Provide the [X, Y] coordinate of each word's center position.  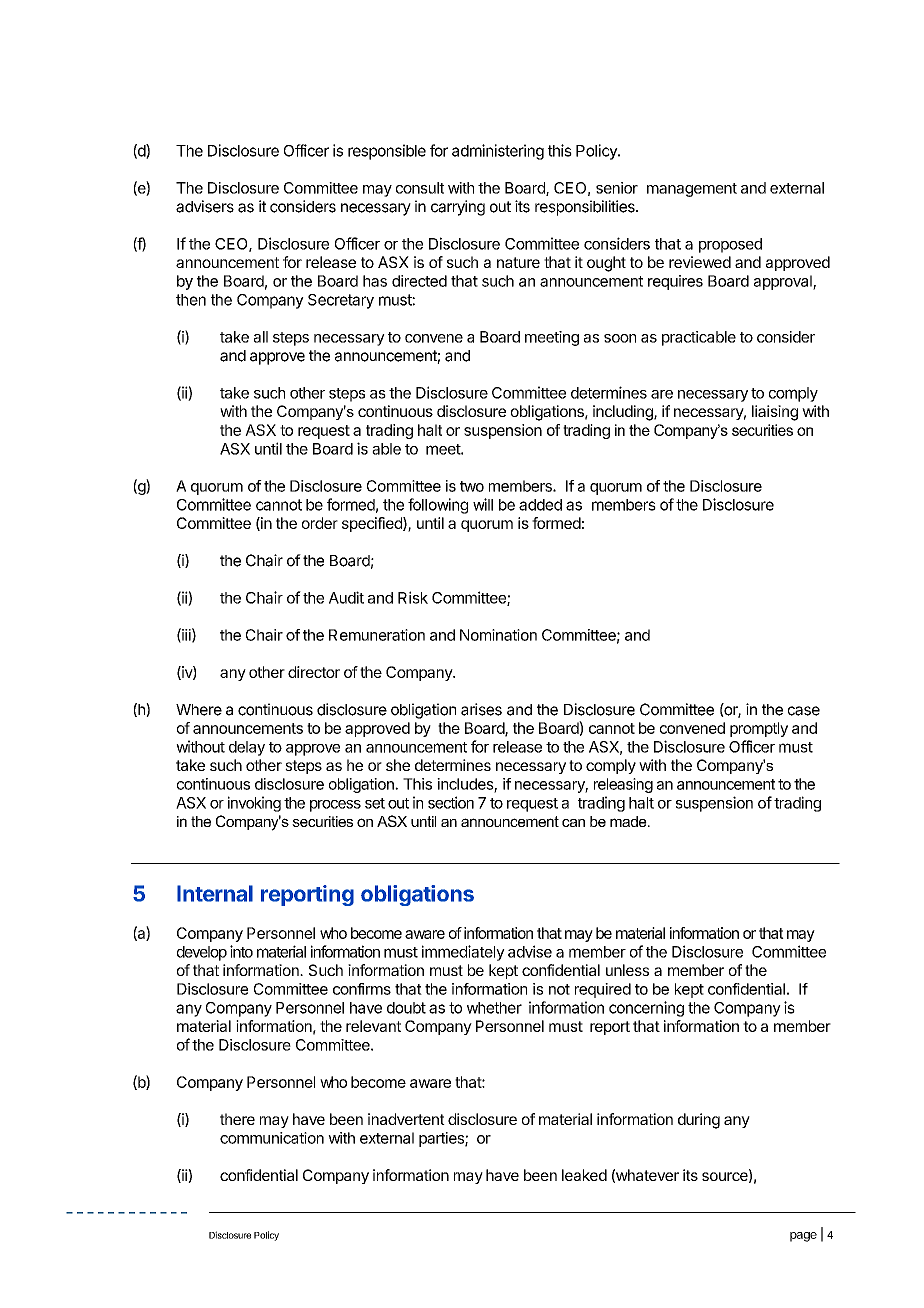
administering [498, 152]
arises [481, 709]
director [314, 672]
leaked [584, 1175]
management [692, 190]
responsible [387, 152]
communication [272, 1138]
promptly [759, 729]
